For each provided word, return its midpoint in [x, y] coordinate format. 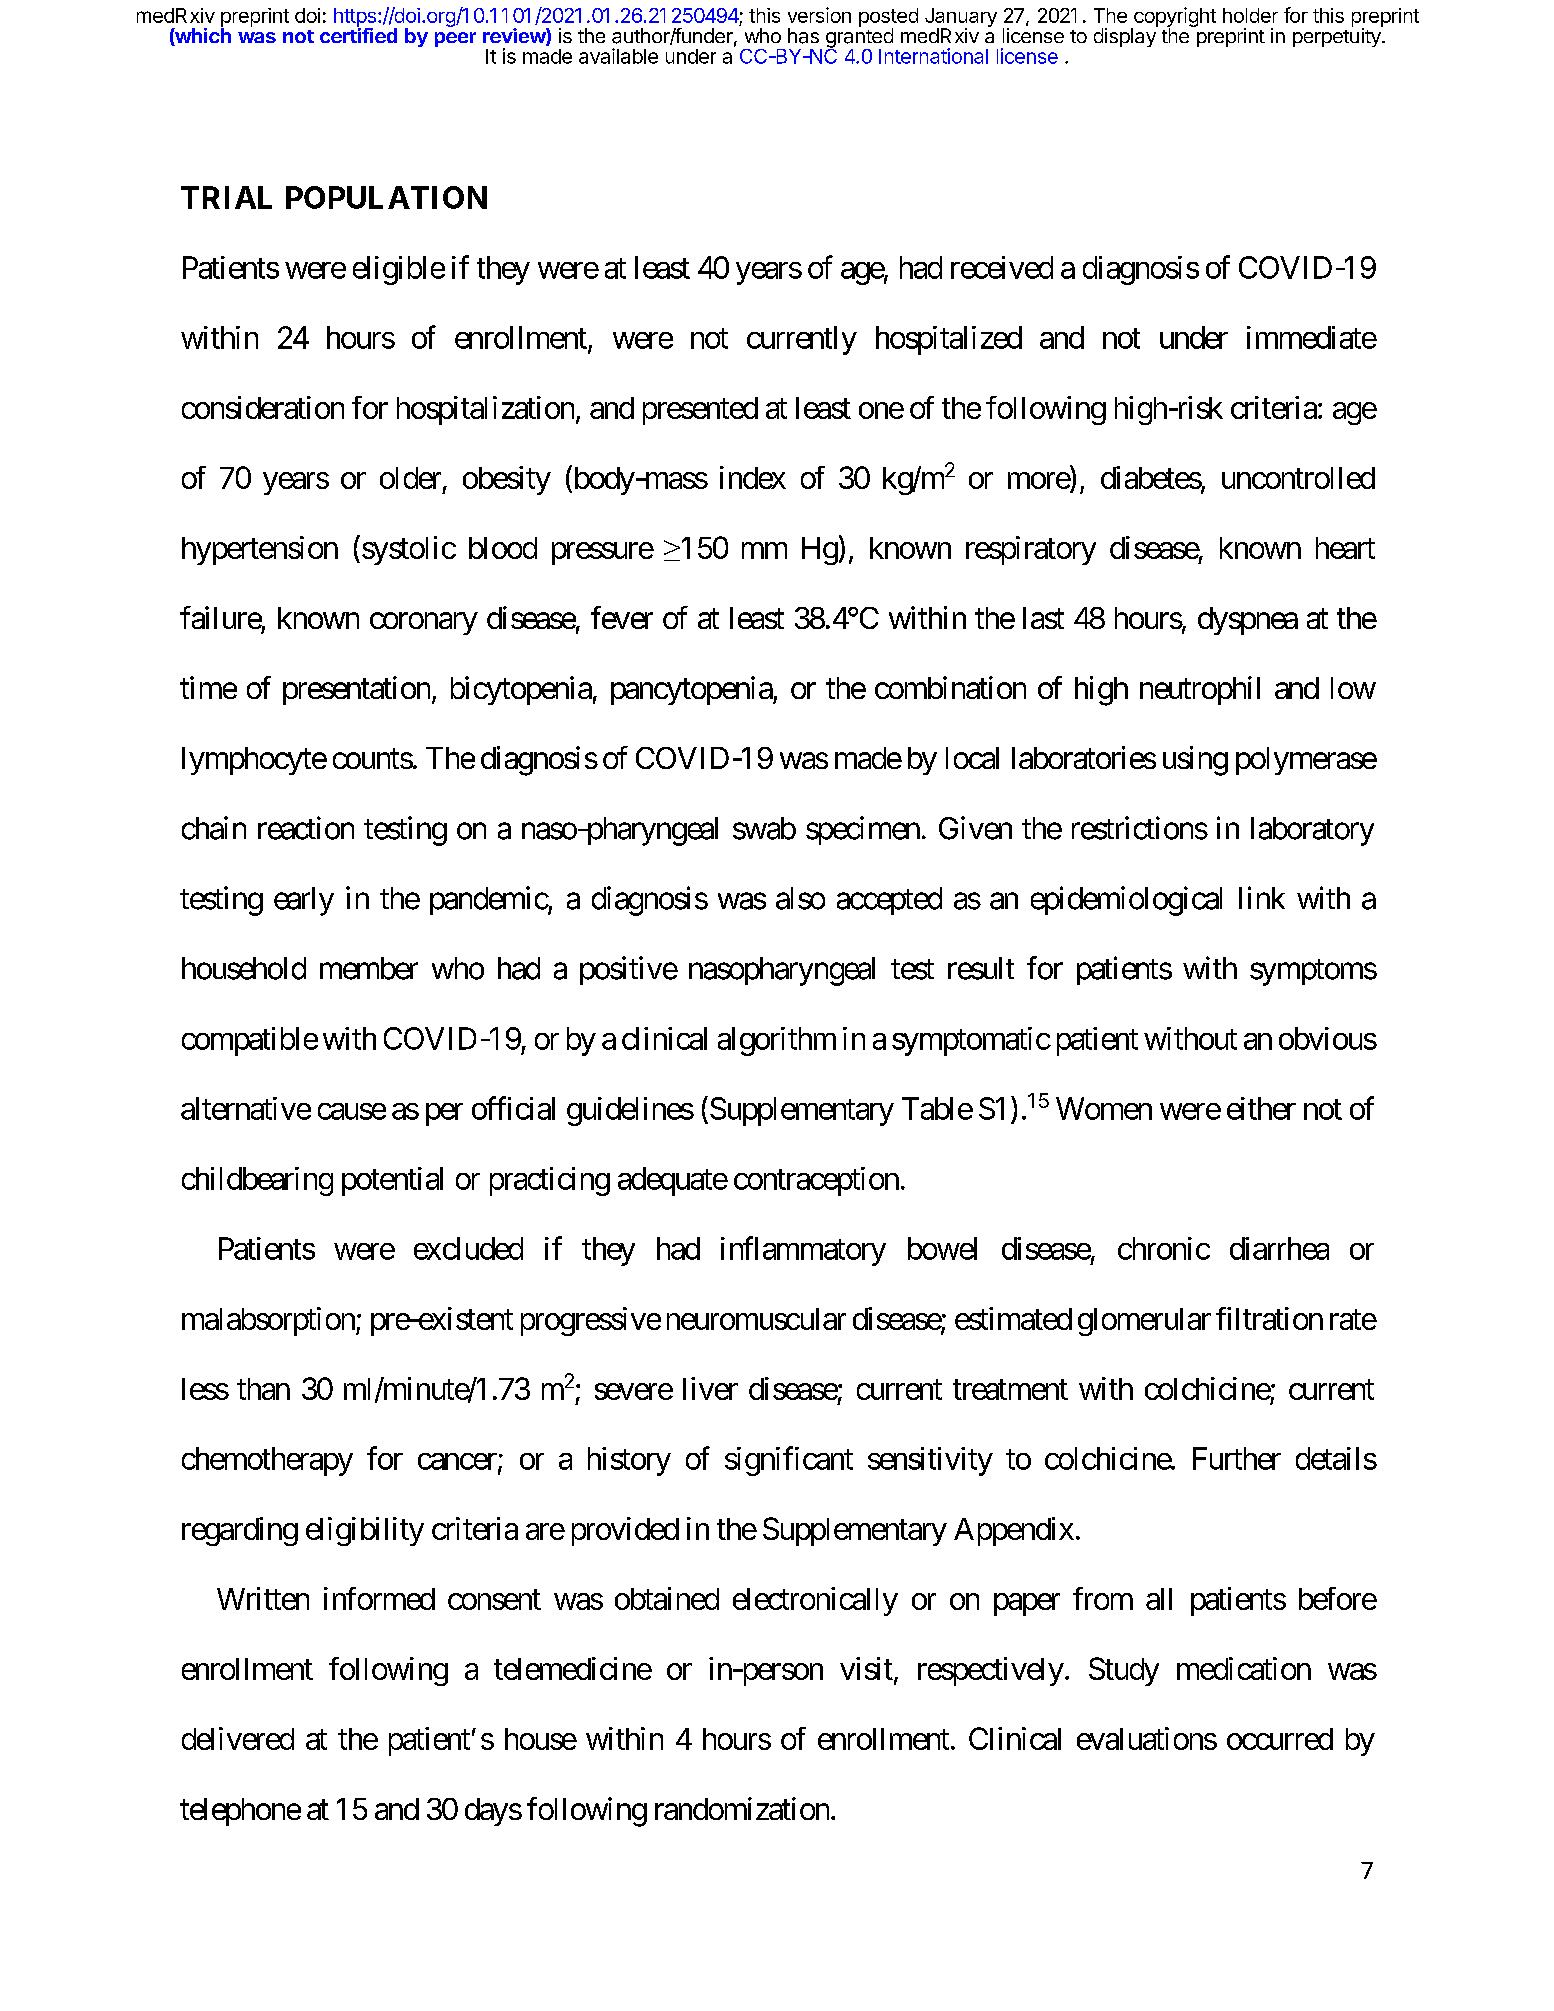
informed [379, 1598]
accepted [889, 901]
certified [358, 34]
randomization [742, 1808]
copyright [1174, 18]
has [803, 36]
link [1262, 897]
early [304, 901]
